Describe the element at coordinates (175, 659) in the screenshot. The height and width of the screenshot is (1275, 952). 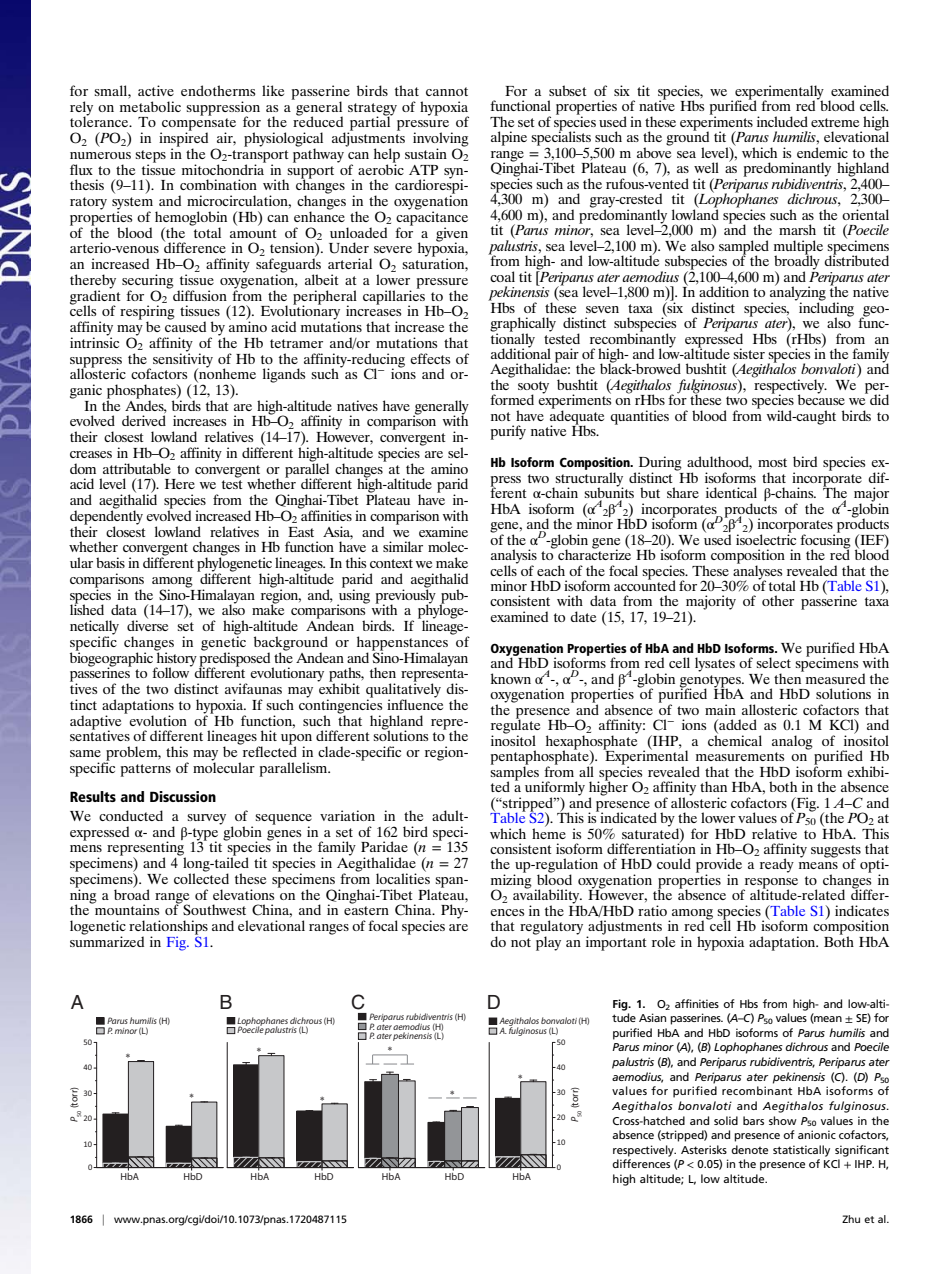
I see `history` at that location.
